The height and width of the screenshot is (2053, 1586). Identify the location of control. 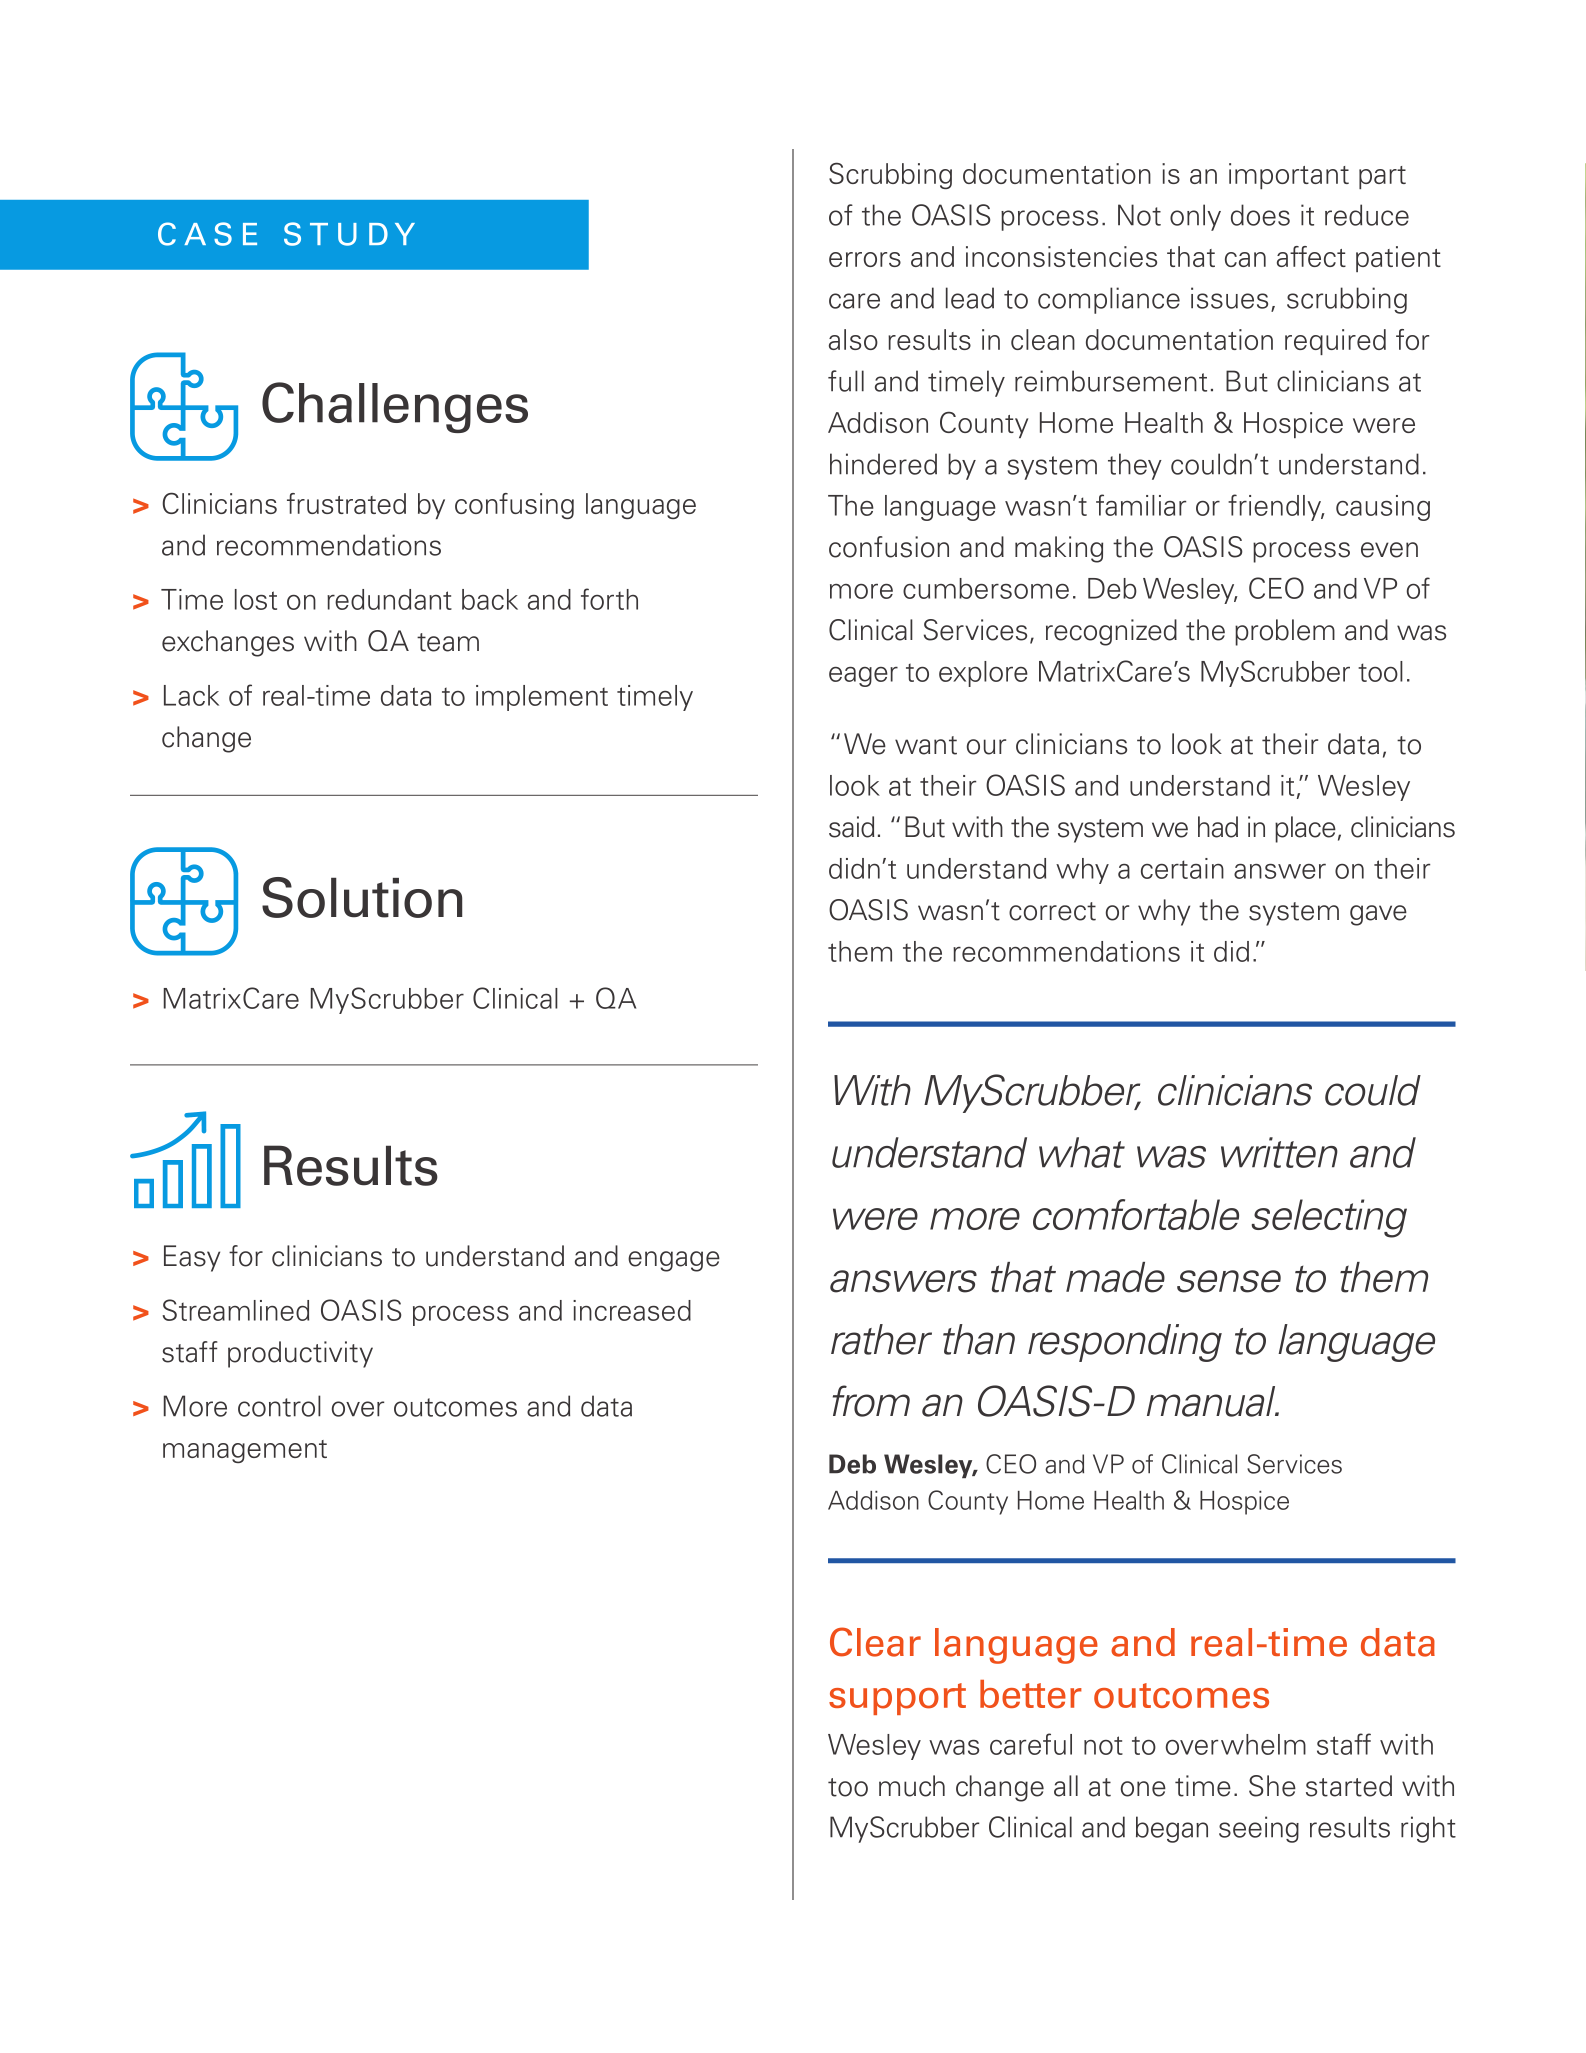
(279, 1406).
